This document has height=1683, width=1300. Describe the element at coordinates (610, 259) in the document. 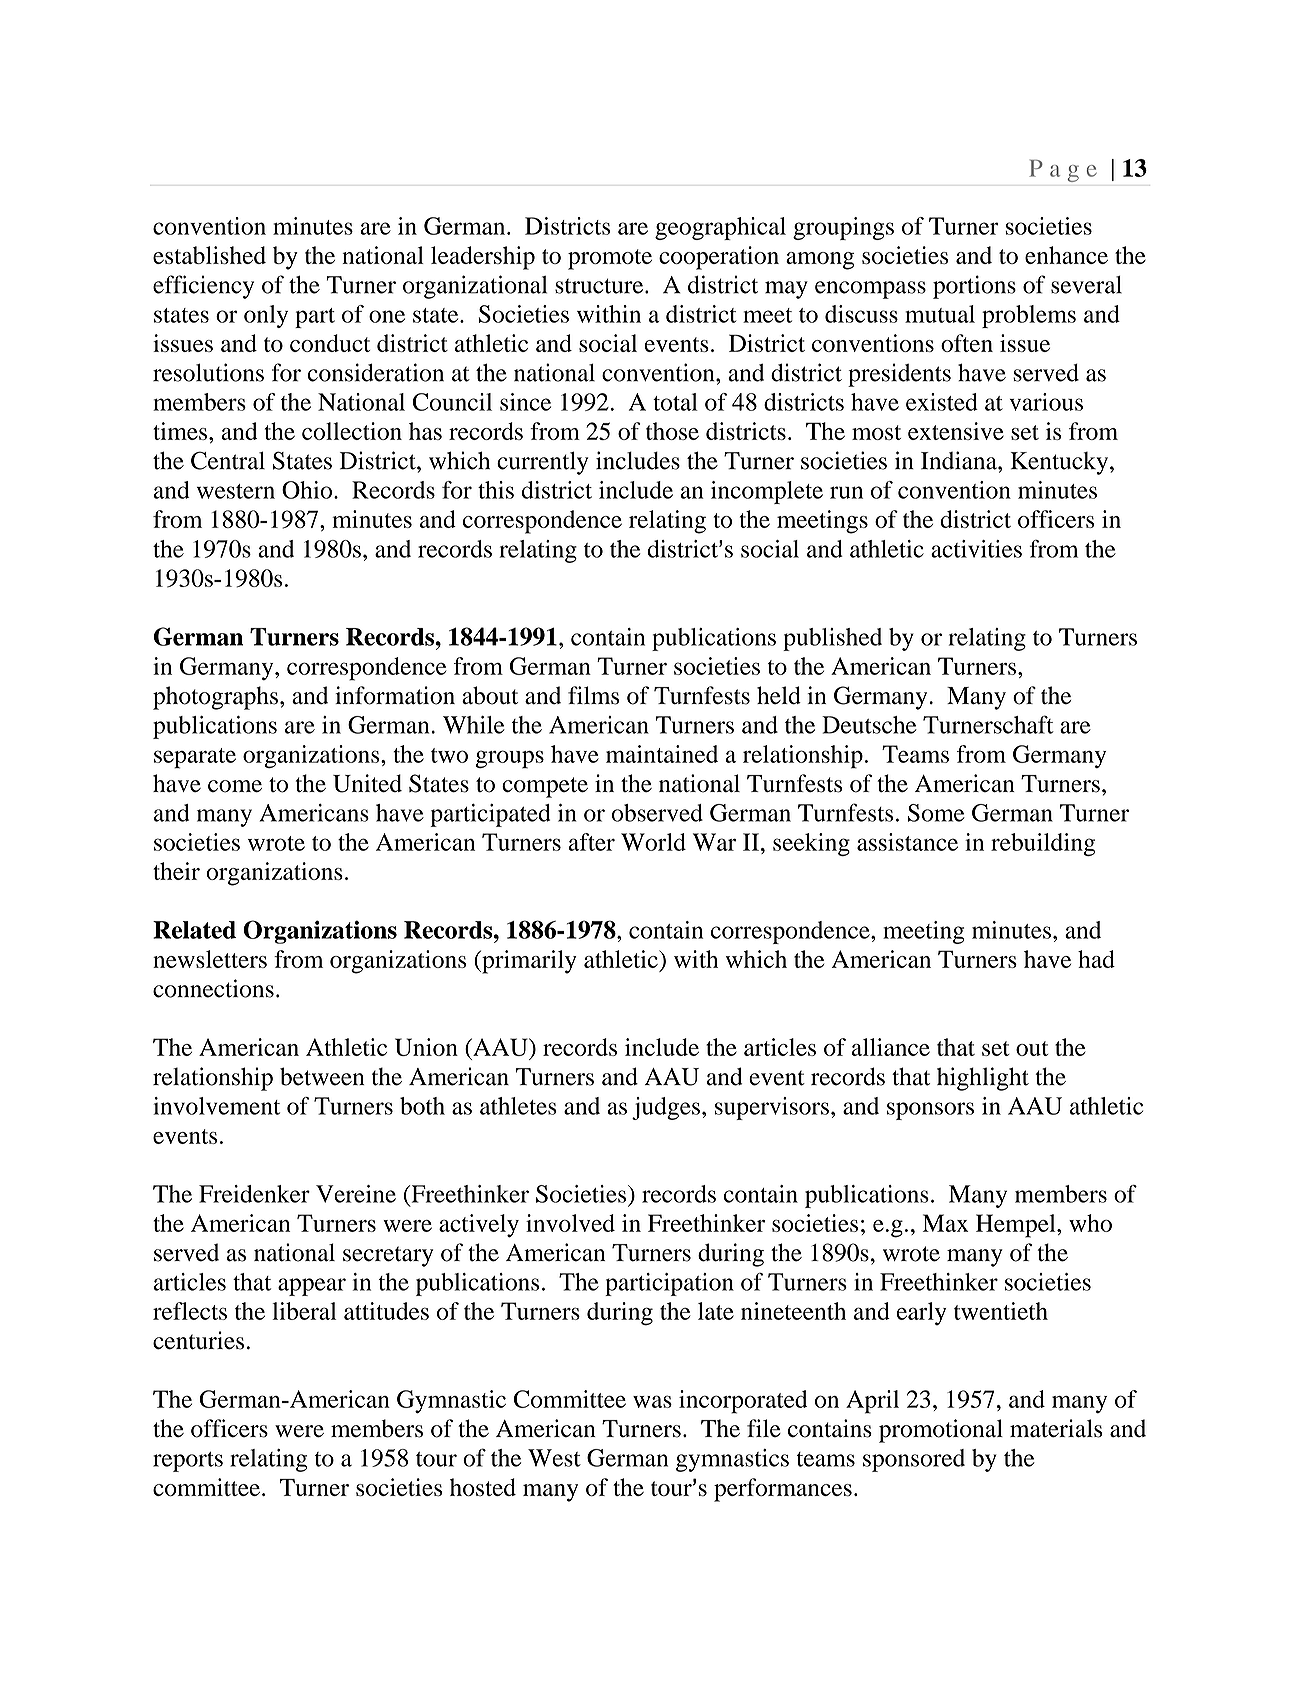

I see `promote` at that location.
